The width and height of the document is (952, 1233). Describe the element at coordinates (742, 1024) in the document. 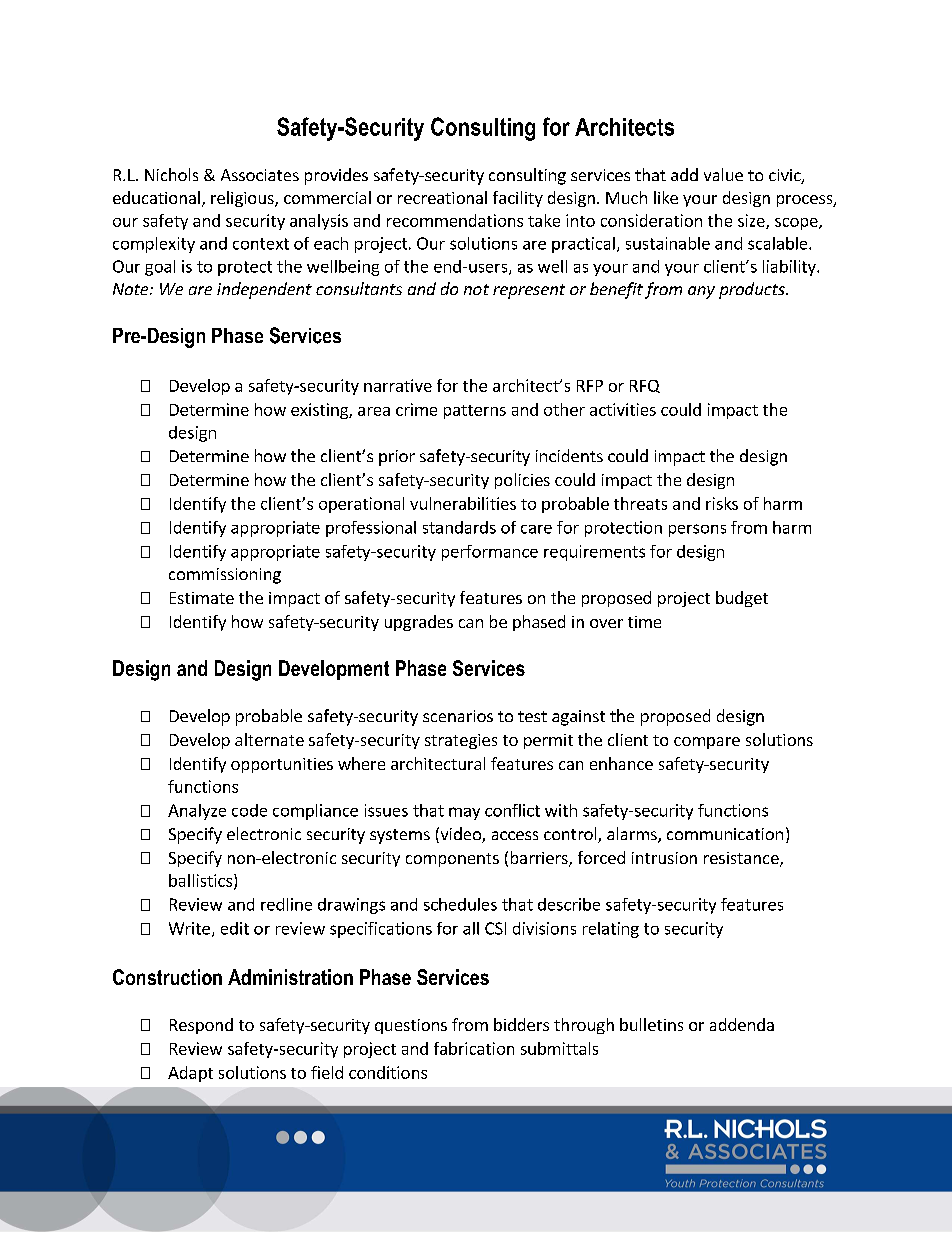

I see `addenda` at that location.
